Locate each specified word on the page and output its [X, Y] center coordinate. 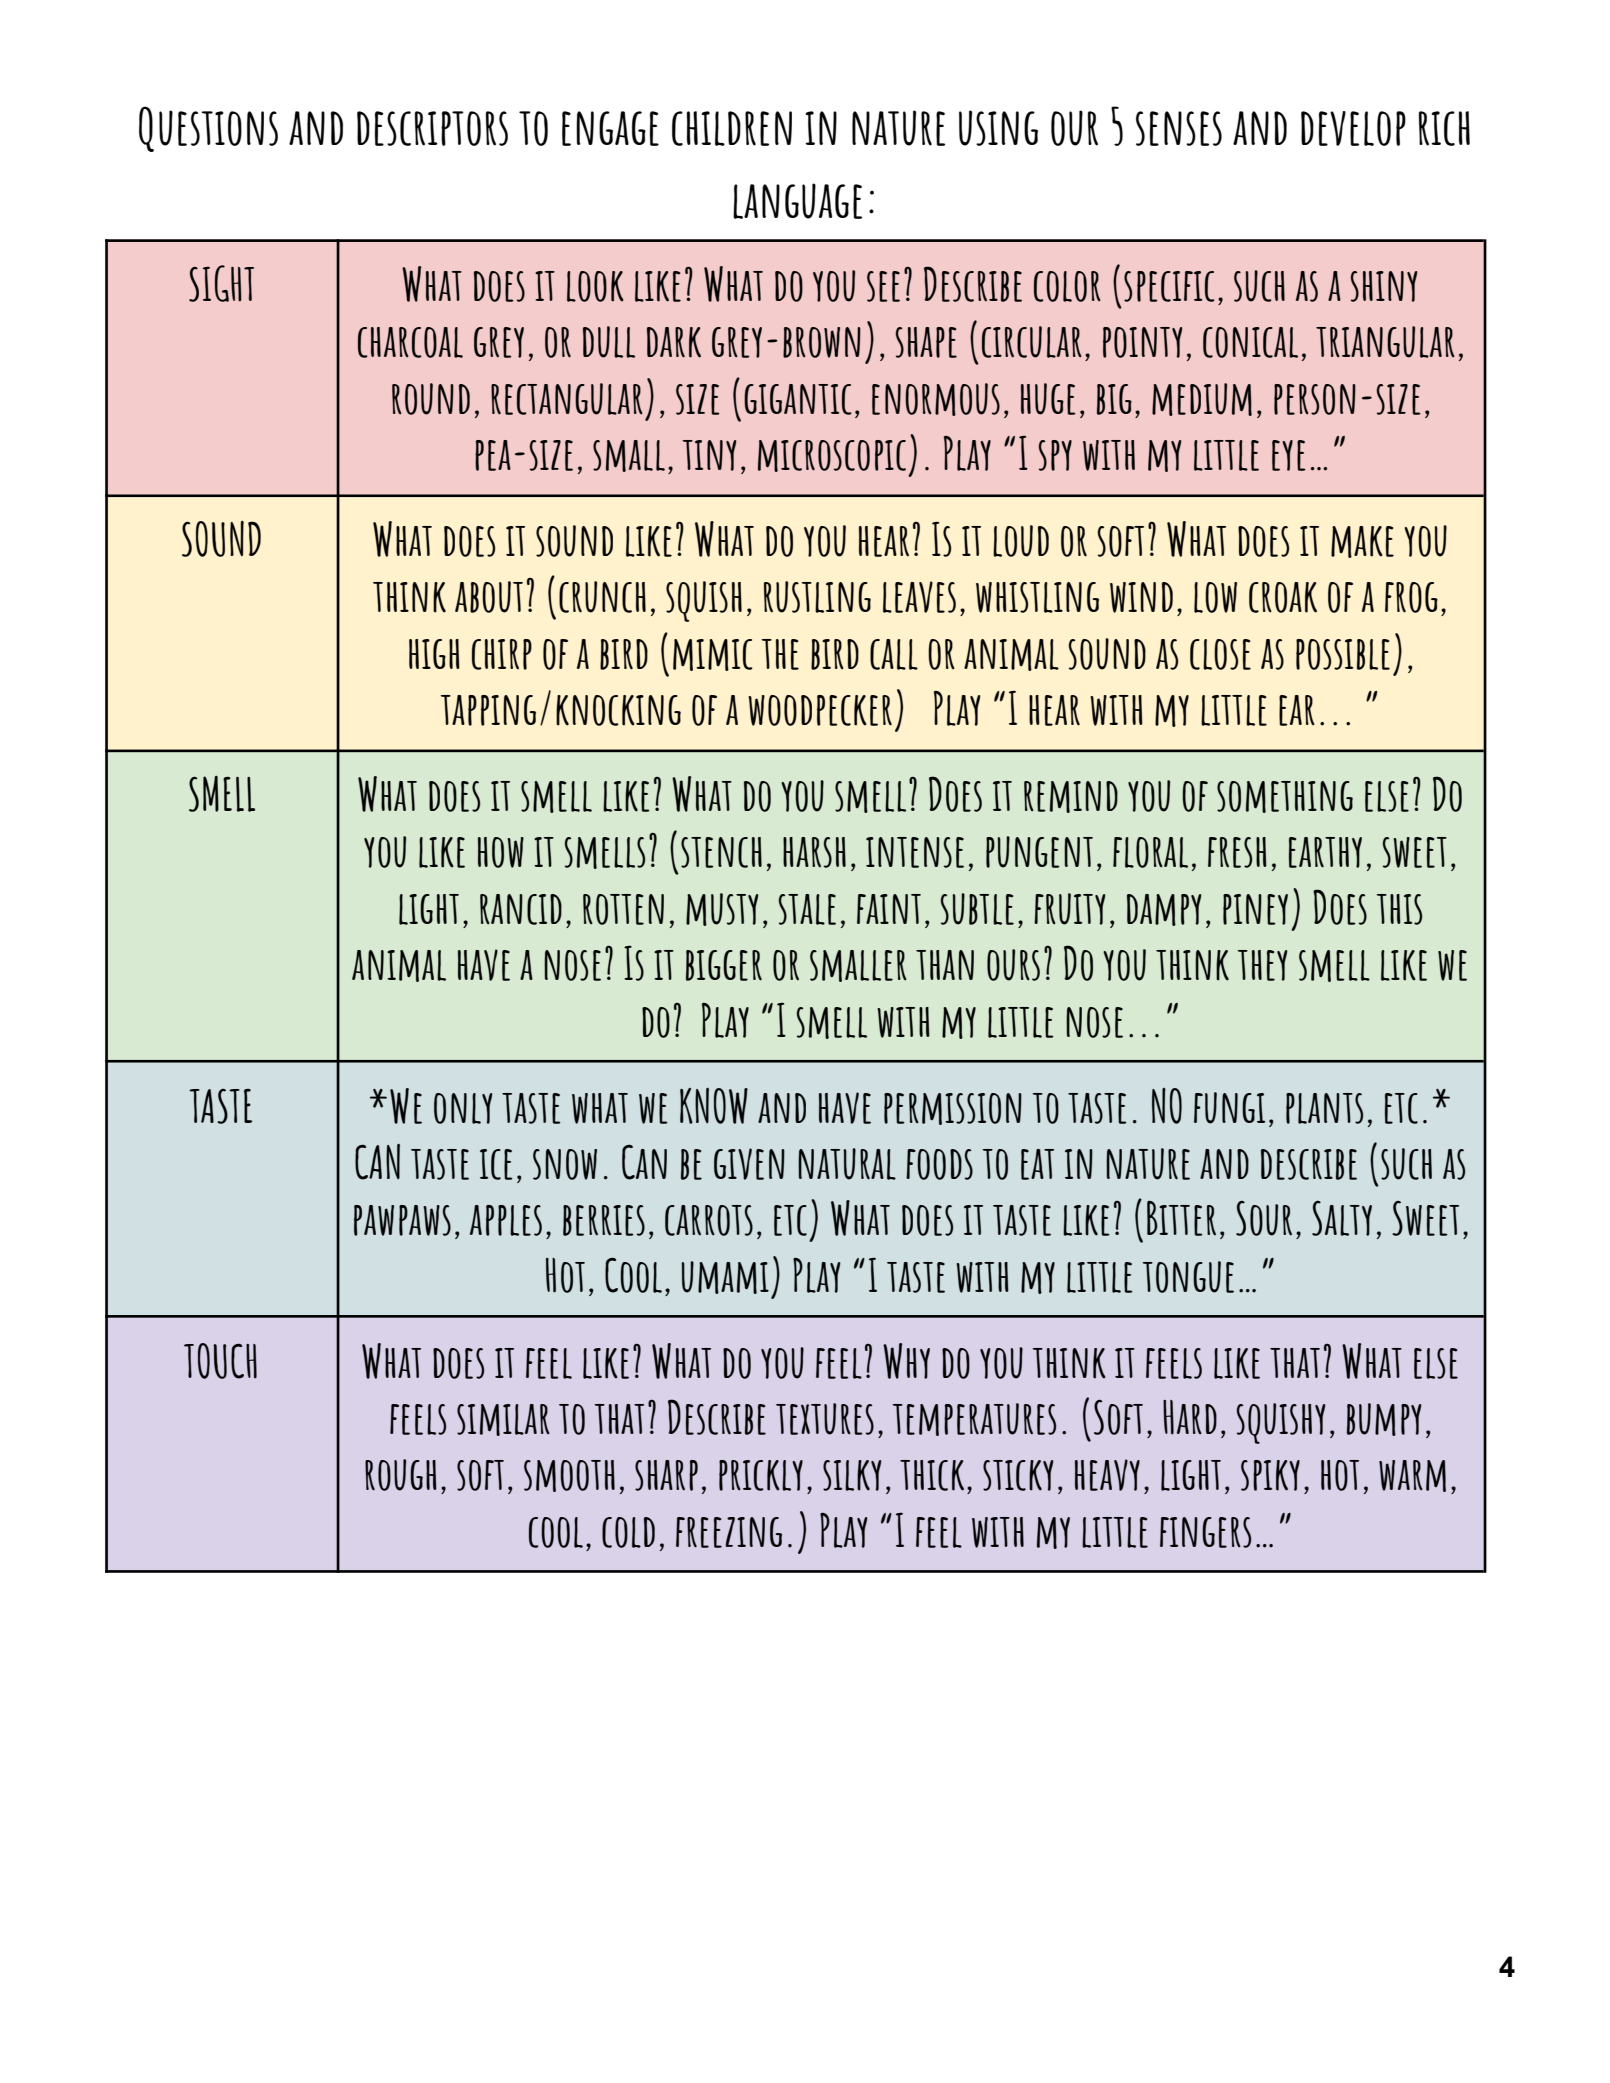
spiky [1270, 1475]
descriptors [432, 128]
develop [1353, 128]
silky [852, 1475]
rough [401, 1475]
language [797, 201]
